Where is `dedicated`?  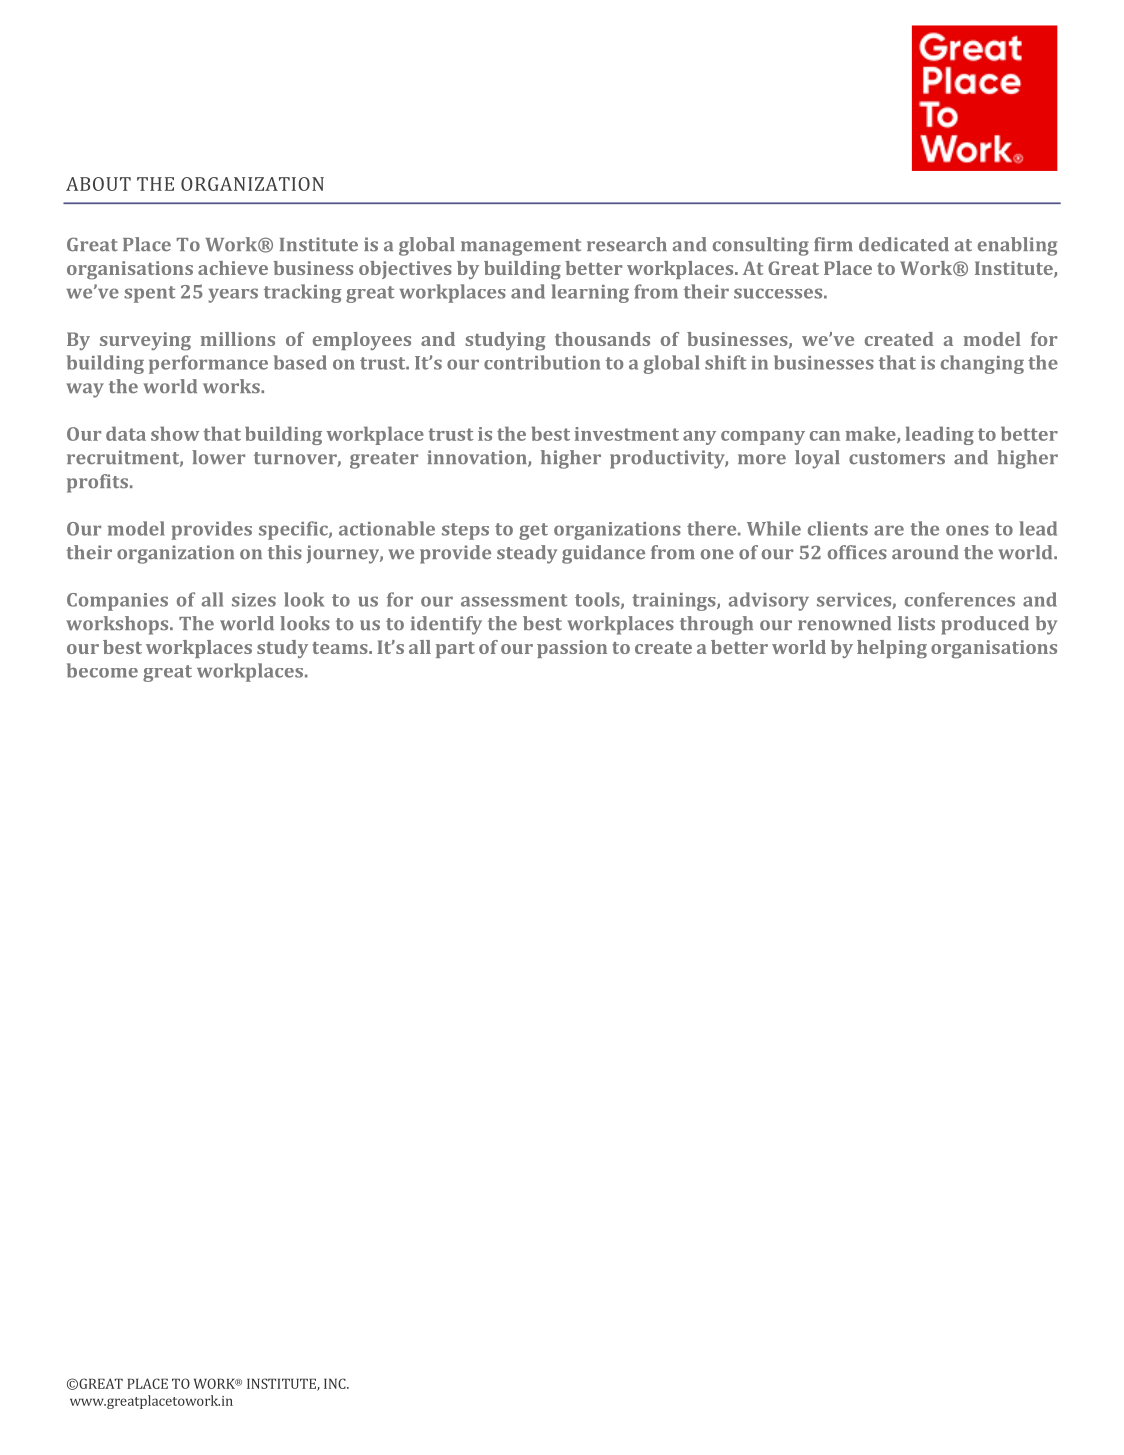
dedicated is located at coordinates (904, 244).
